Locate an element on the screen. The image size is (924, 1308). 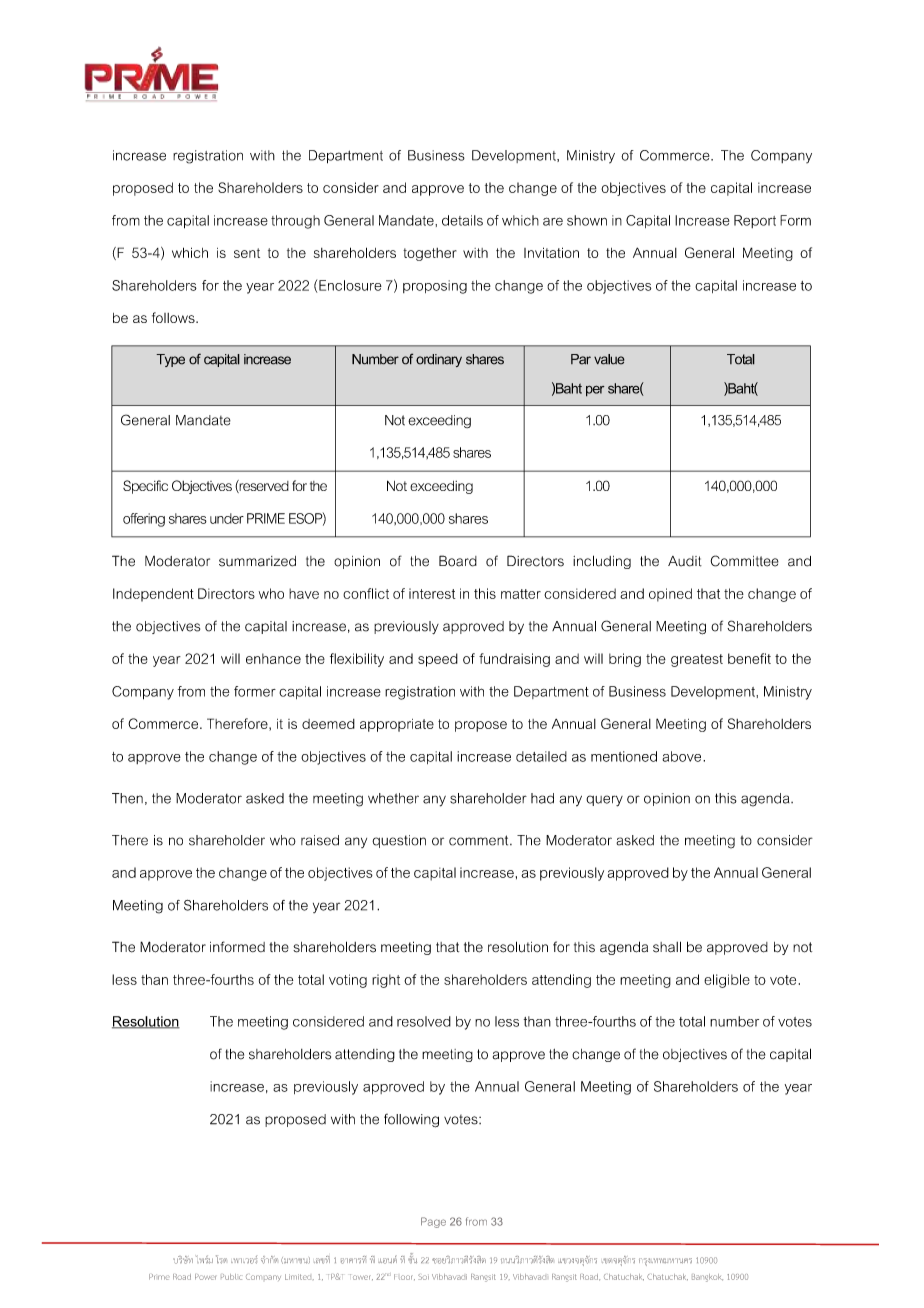
Bangkok is located at coordinates (707, 1278).
